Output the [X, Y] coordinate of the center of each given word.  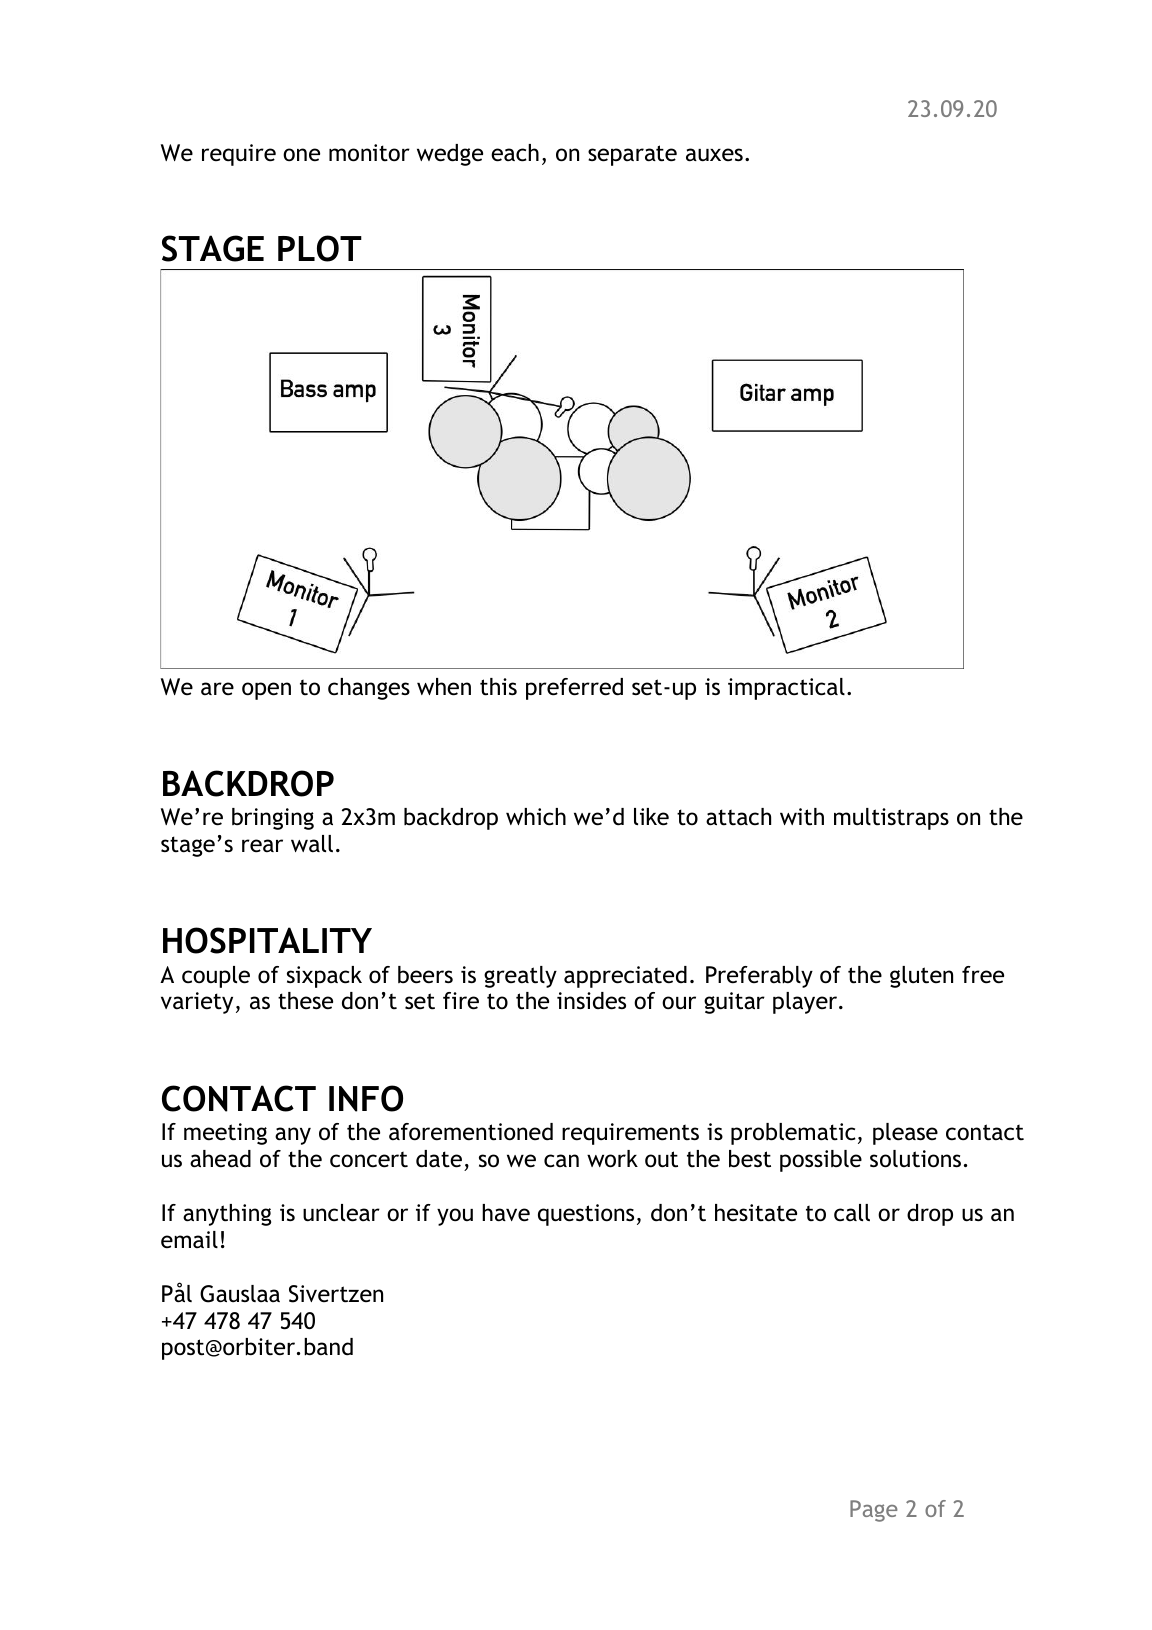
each [515, 153]
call [852, 1213]
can [561, 1161]
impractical [786, 689]
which [536, 817]
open [266, 691]
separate [632, 155]
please [905, 1134]
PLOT [320, 248]
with [802, 817]
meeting [225, 1134]
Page [874, 1511]
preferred [574, 689]
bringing [273, 819]
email [189, 1239]
